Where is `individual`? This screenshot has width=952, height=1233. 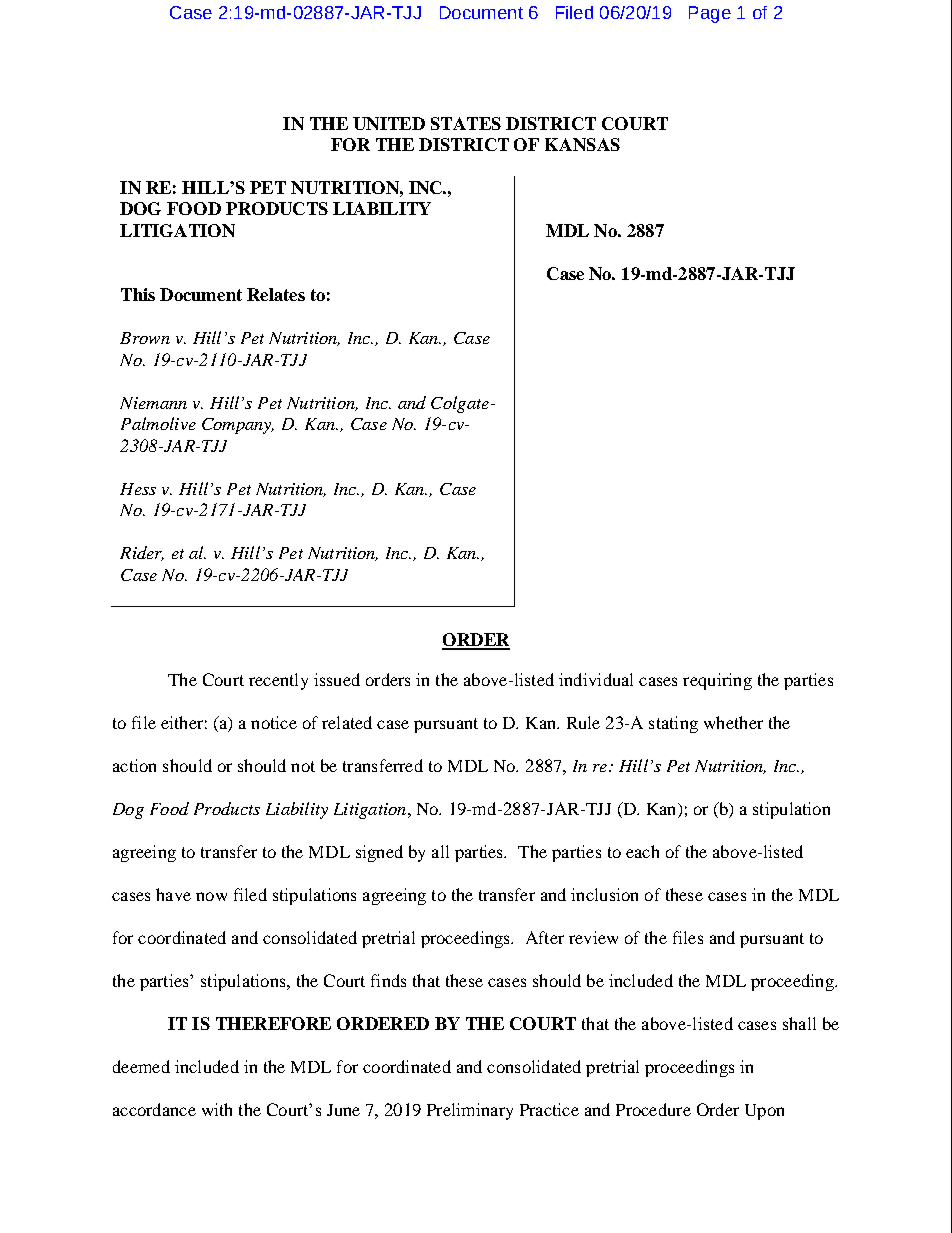
individual is located at coordinates (596, 679).
